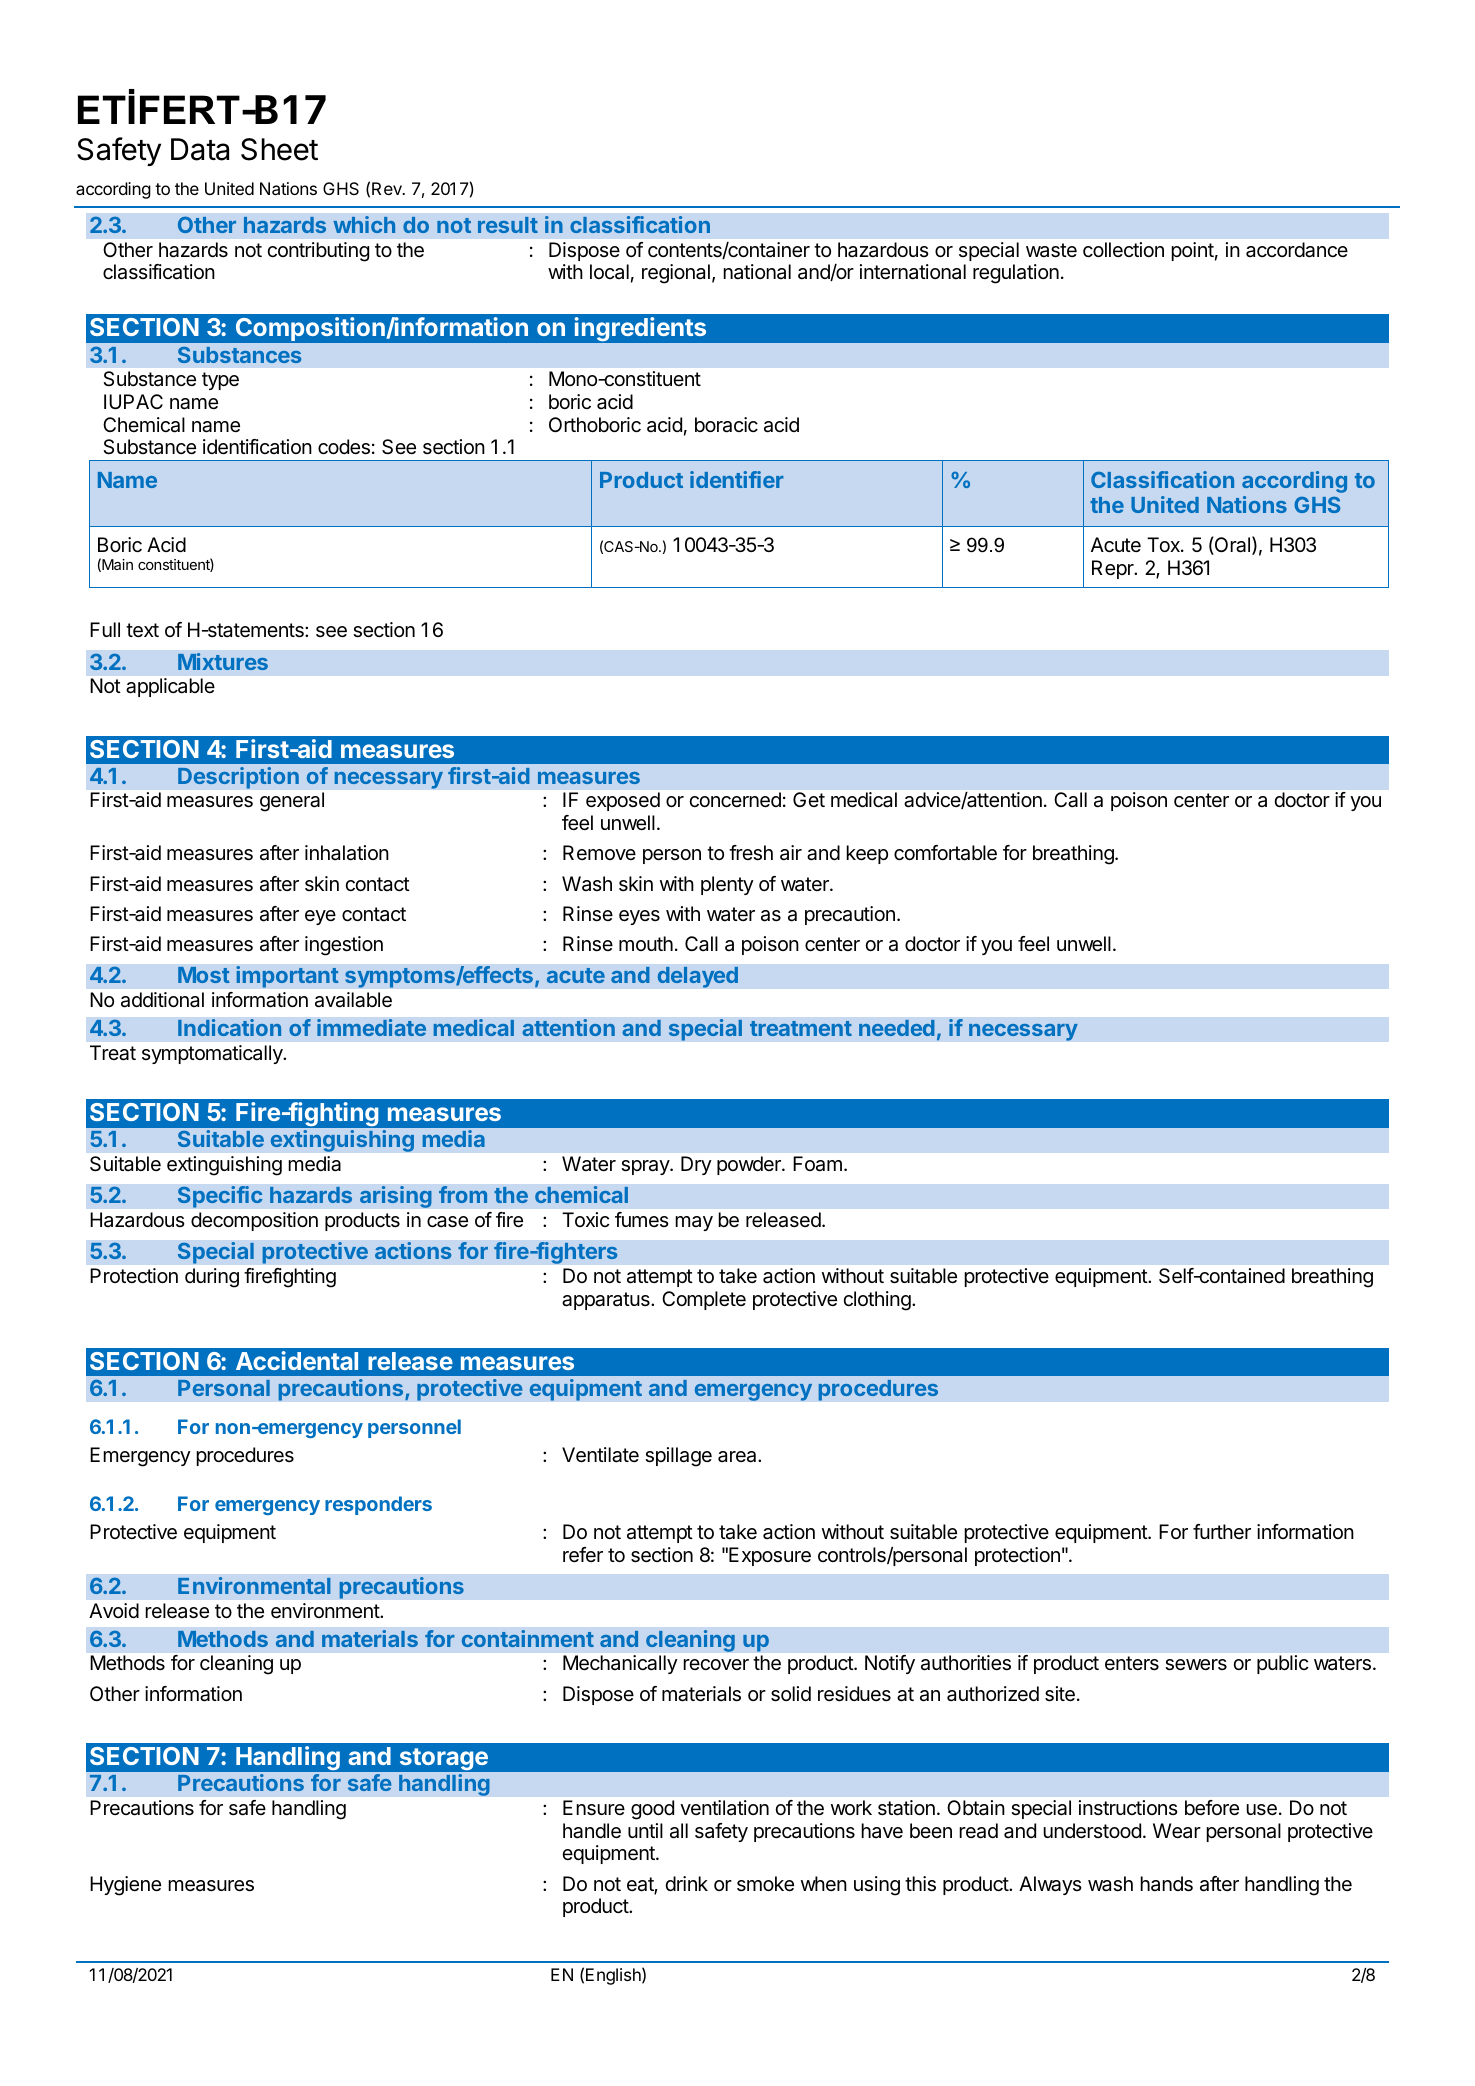  Describe the element at coordinates (676, 274) in the page. I see `regional` at that location.
